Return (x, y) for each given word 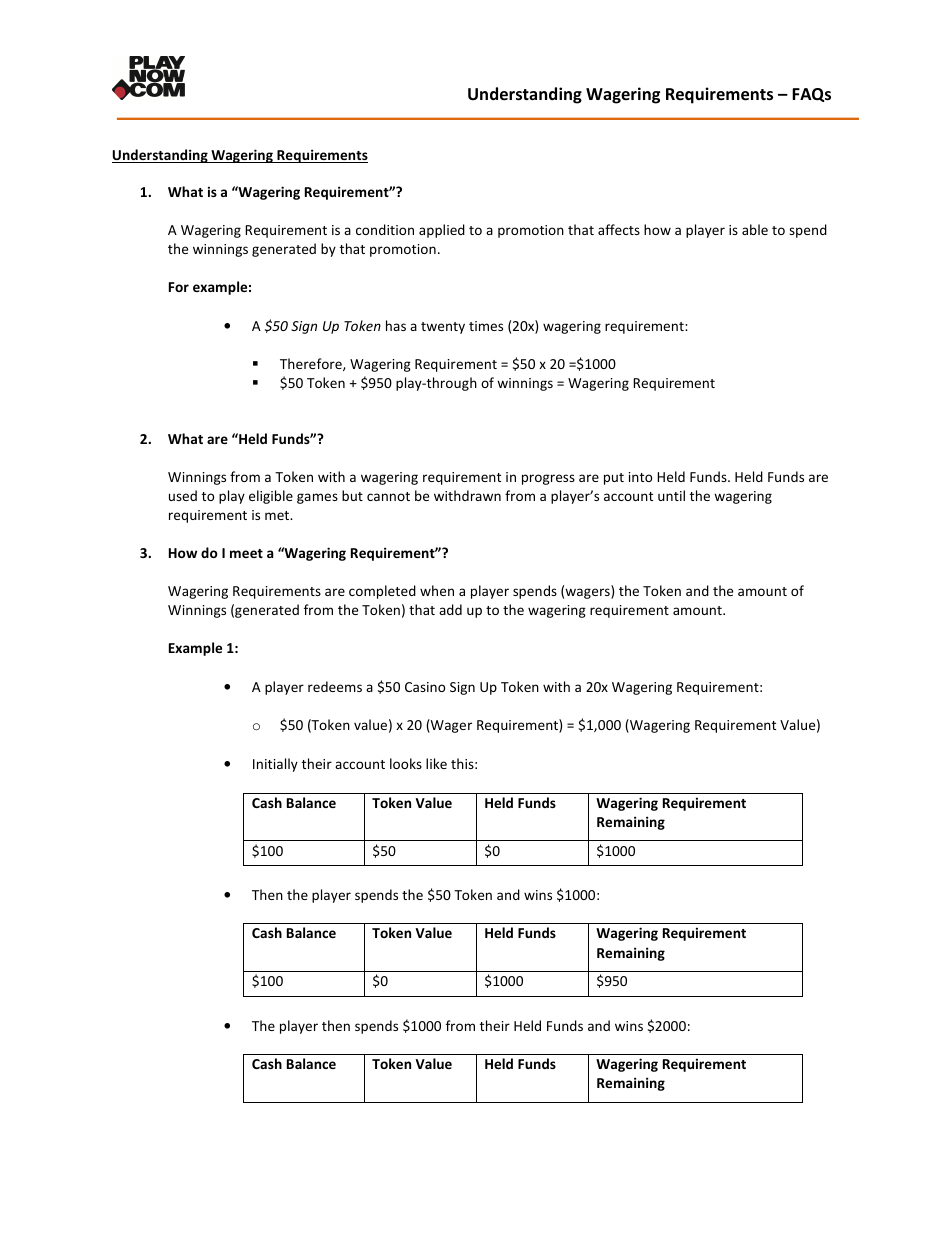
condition (385, 229)
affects (619, 229)
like (436, 763)
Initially (275, 765)
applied (442, 231)
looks (406, 763)
